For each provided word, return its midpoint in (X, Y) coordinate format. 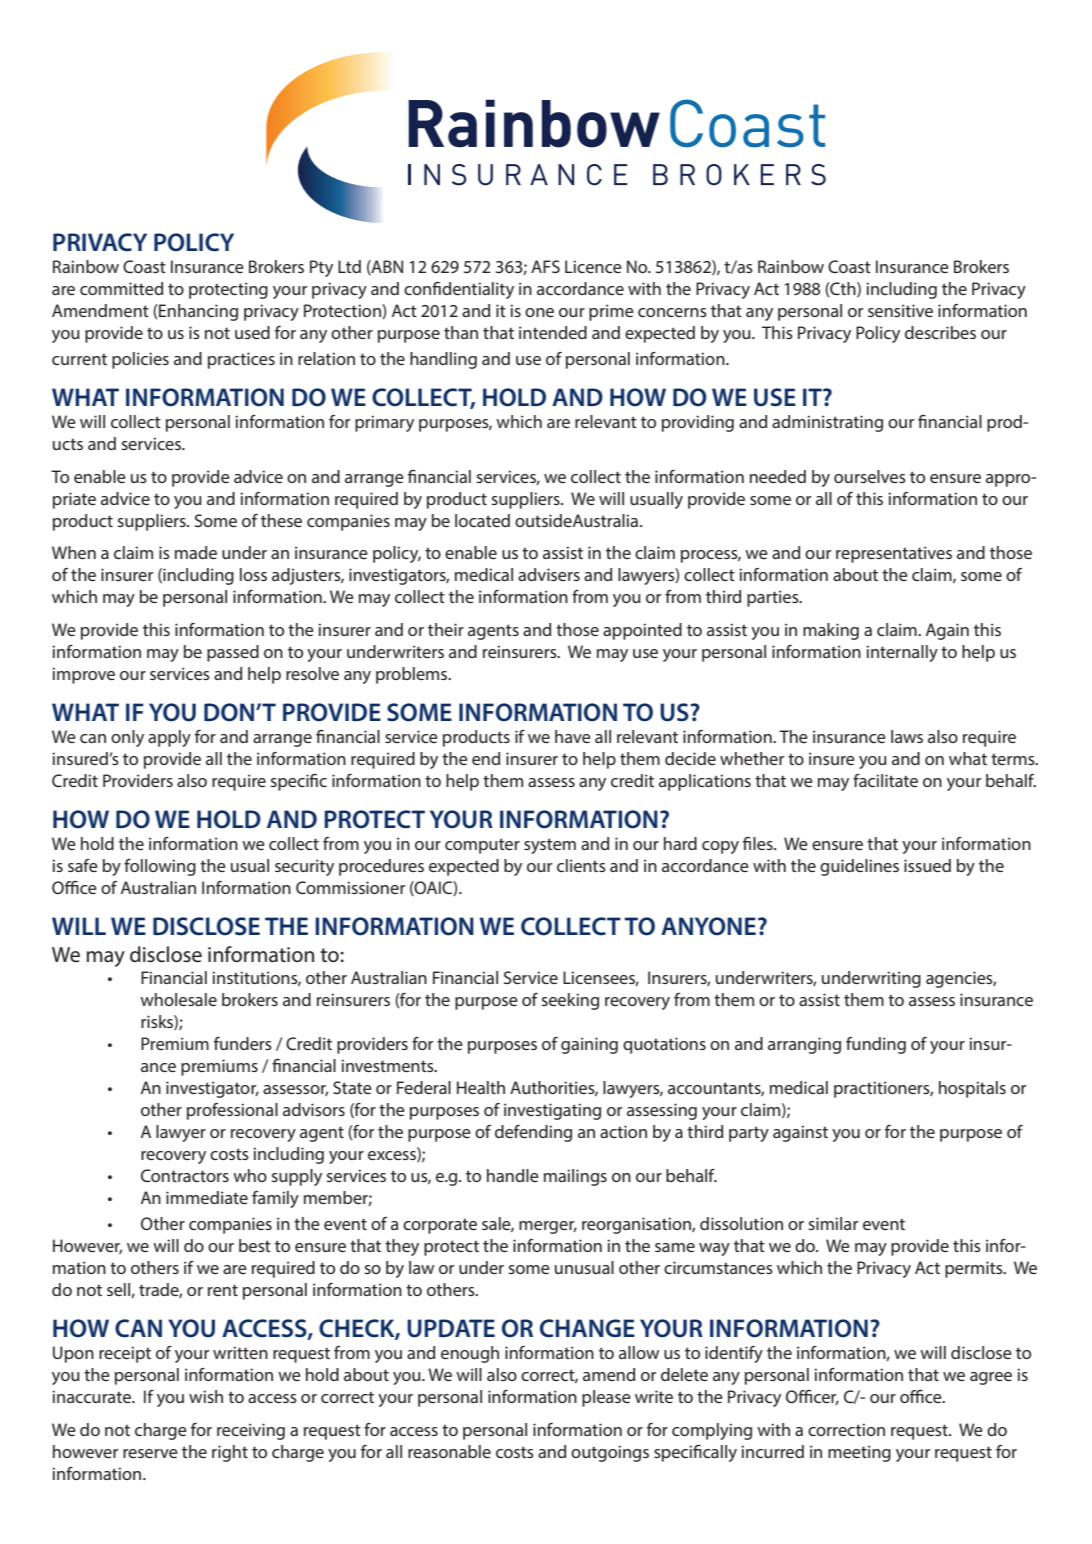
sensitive (900, 310)
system (550, 846)
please (606, 1398)
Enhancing (197, 312)
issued (927, 865)
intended (553, 332)
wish (206, 1396)
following (160, 867)
